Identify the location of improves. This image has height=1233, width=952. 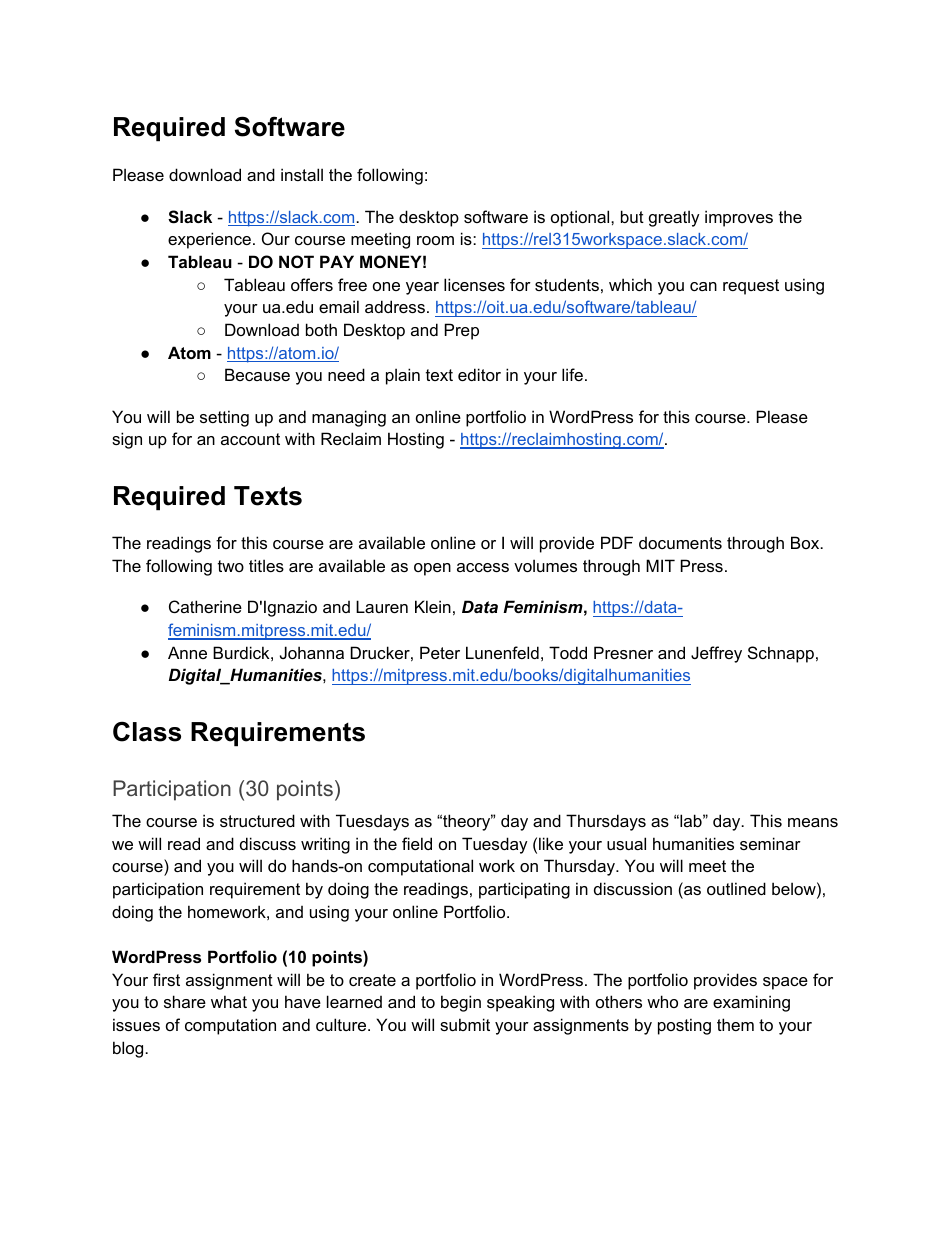
(739, 218).
